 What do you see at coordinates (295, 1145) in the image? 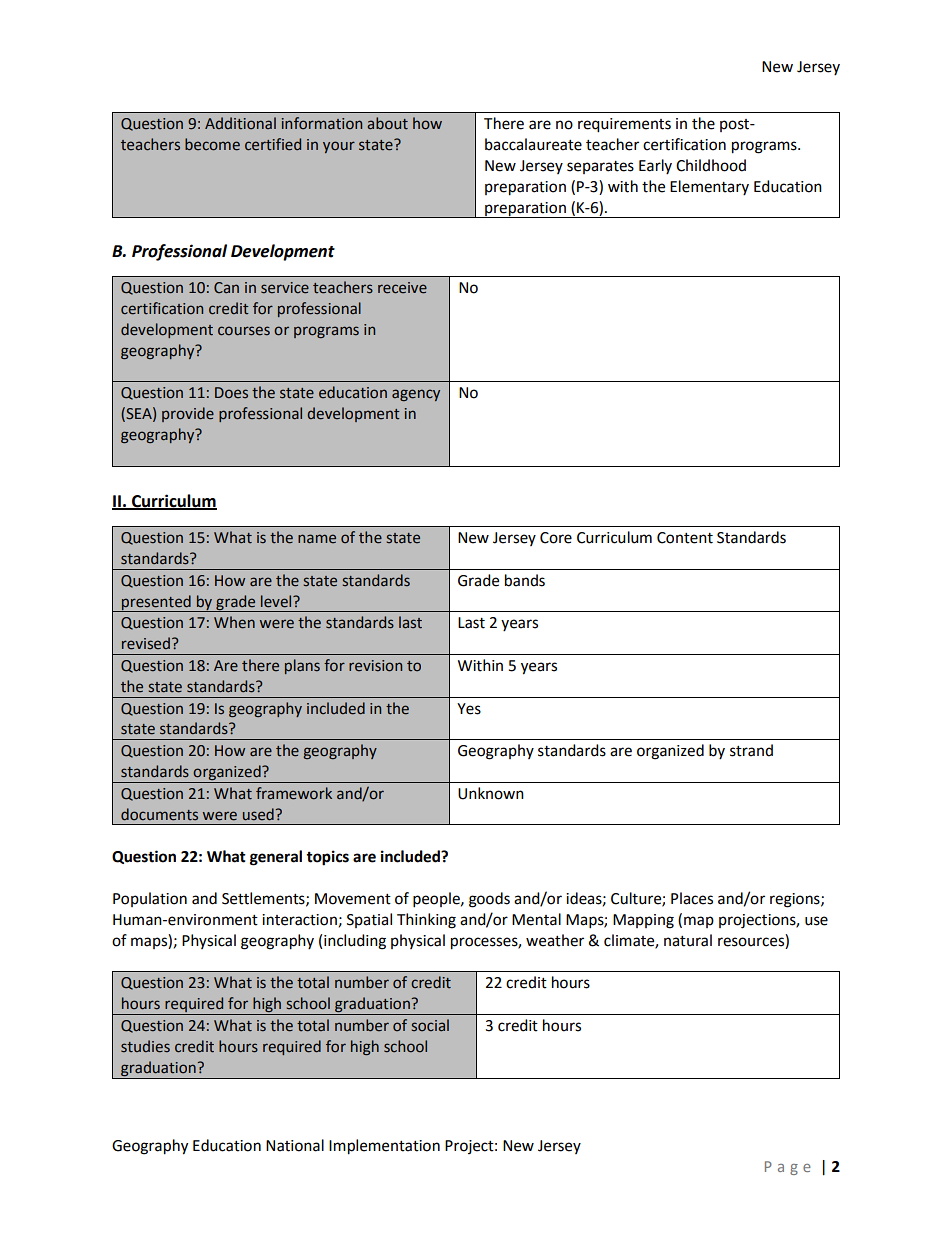
I see `National` at bounding box center [295, 1145].
